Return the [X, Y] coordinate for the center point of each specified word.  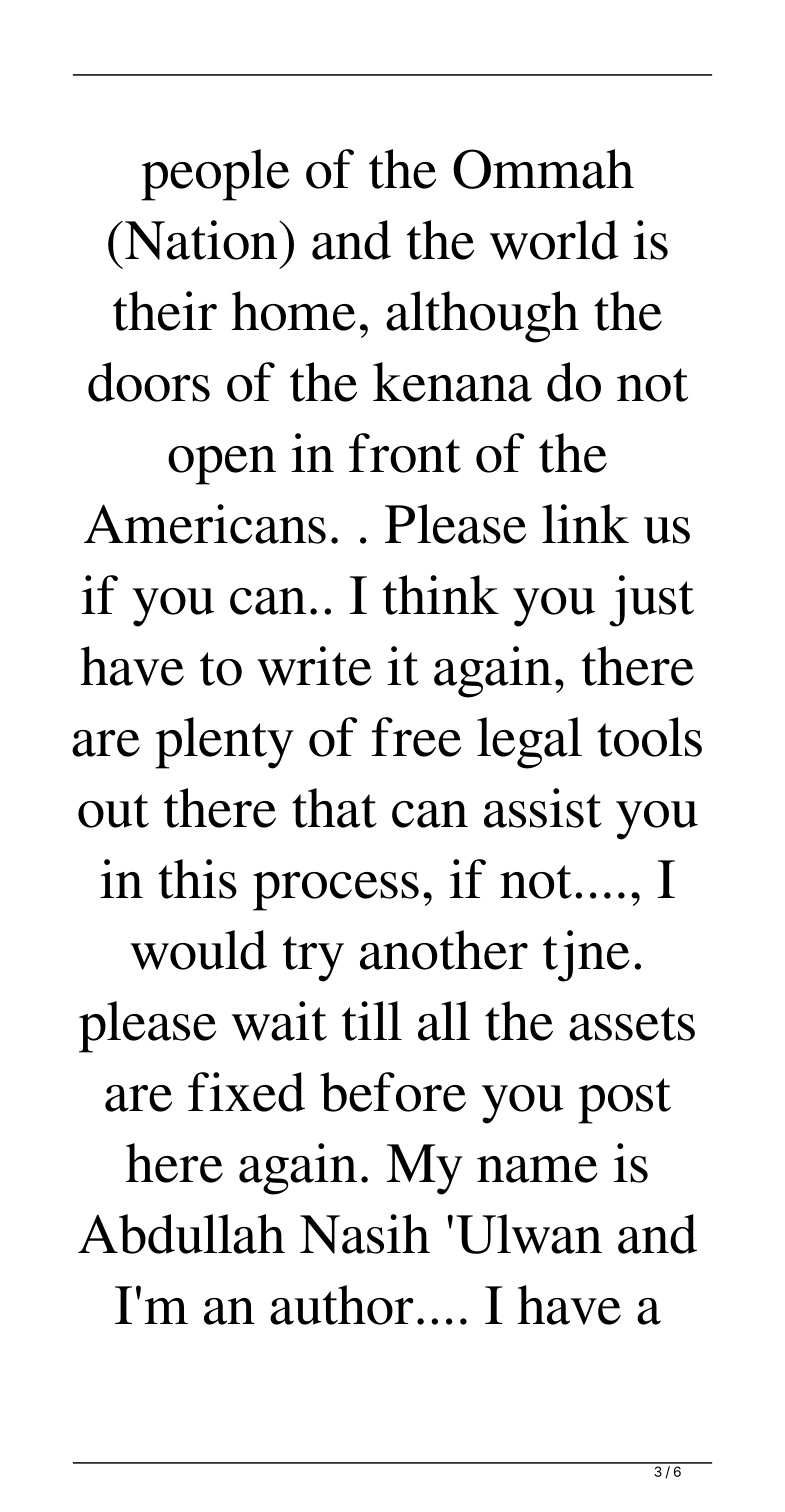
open [222, 465]
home [294, 311]
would [198, 950]
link [585, 523]
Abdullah [181, 1234]
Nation [202, 240]
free [416, 737]
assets [632, 1024]
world [554, 240]
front [405, 453]
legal [529, 743]
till [372, 1021]
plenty [224, 743]
